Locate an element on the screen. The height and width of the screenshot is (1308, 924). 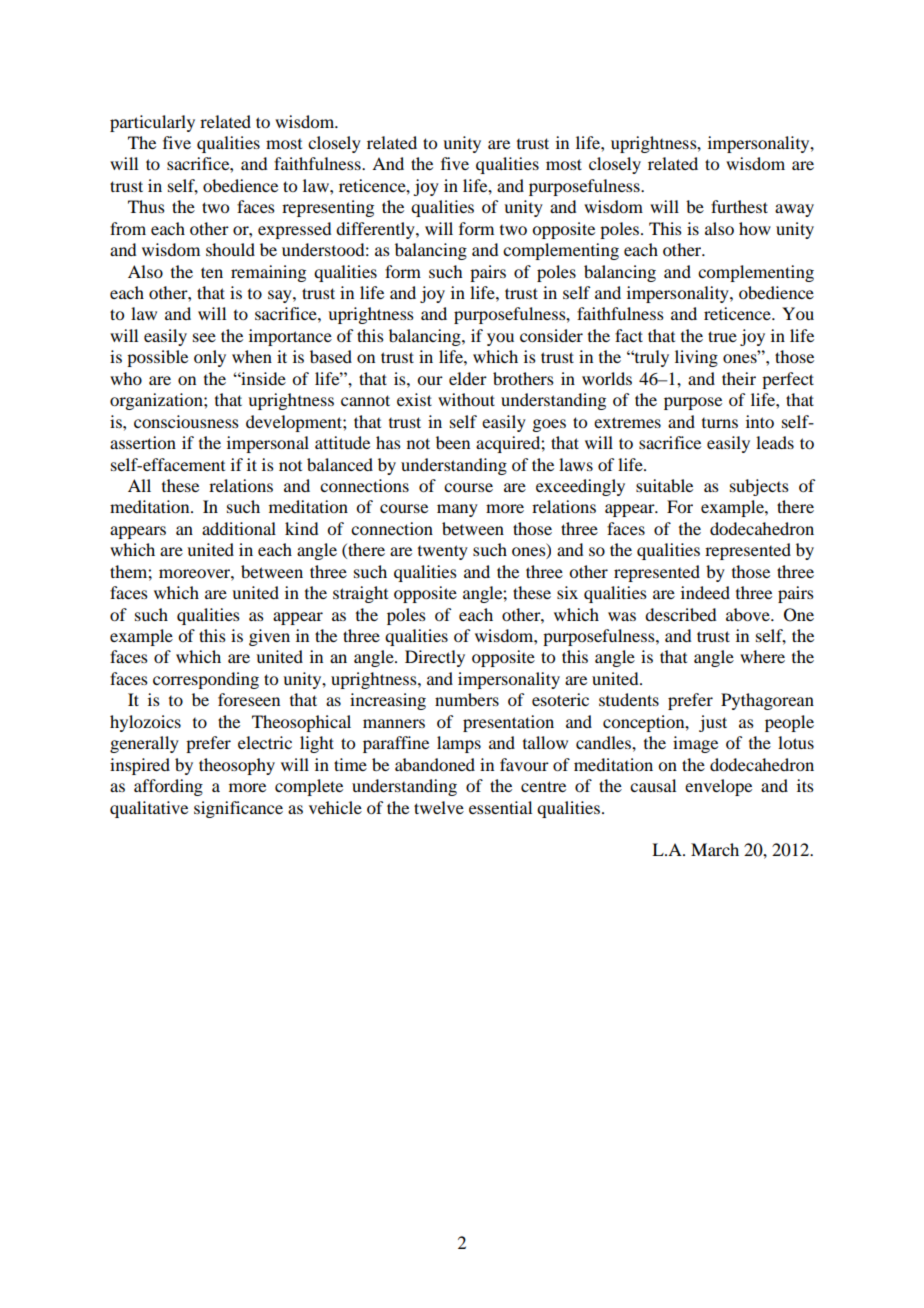
without is located at coordinates (466, 399).
